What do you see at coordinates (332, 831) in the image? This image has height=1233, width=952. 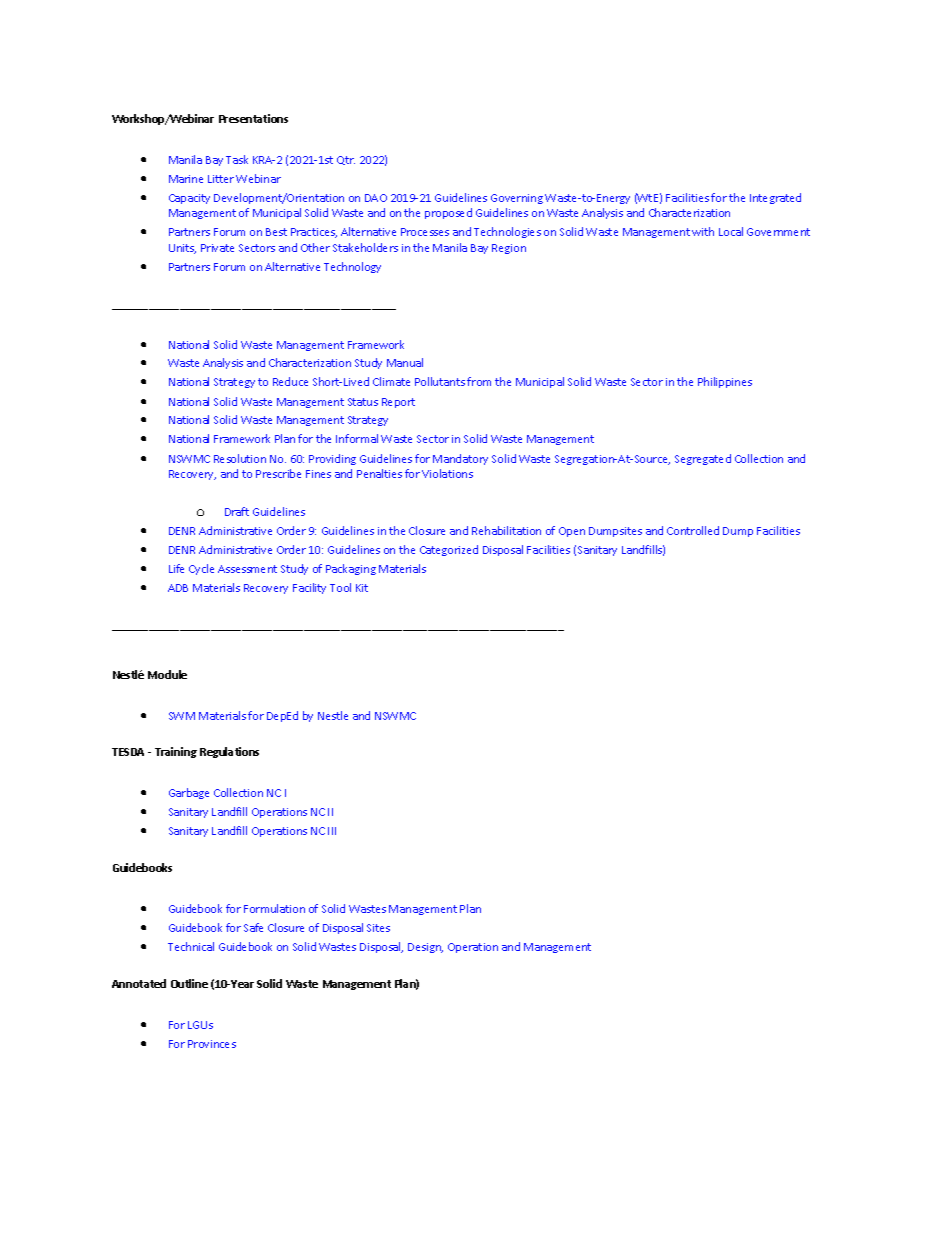 I see `III` at bounding box center [332, 831].
